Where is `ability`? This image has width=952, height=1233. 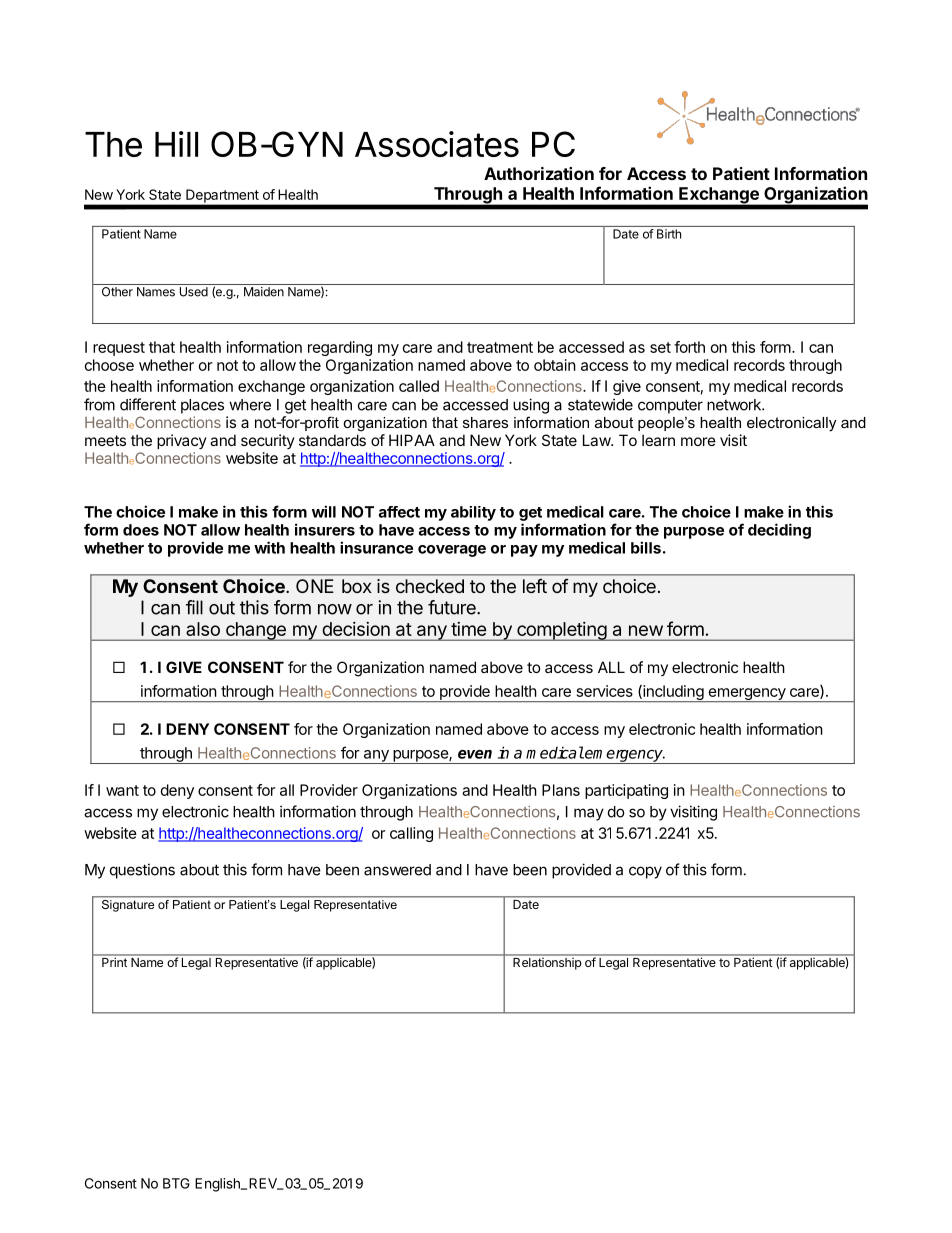 ability is located at coordinates (473, 513).
